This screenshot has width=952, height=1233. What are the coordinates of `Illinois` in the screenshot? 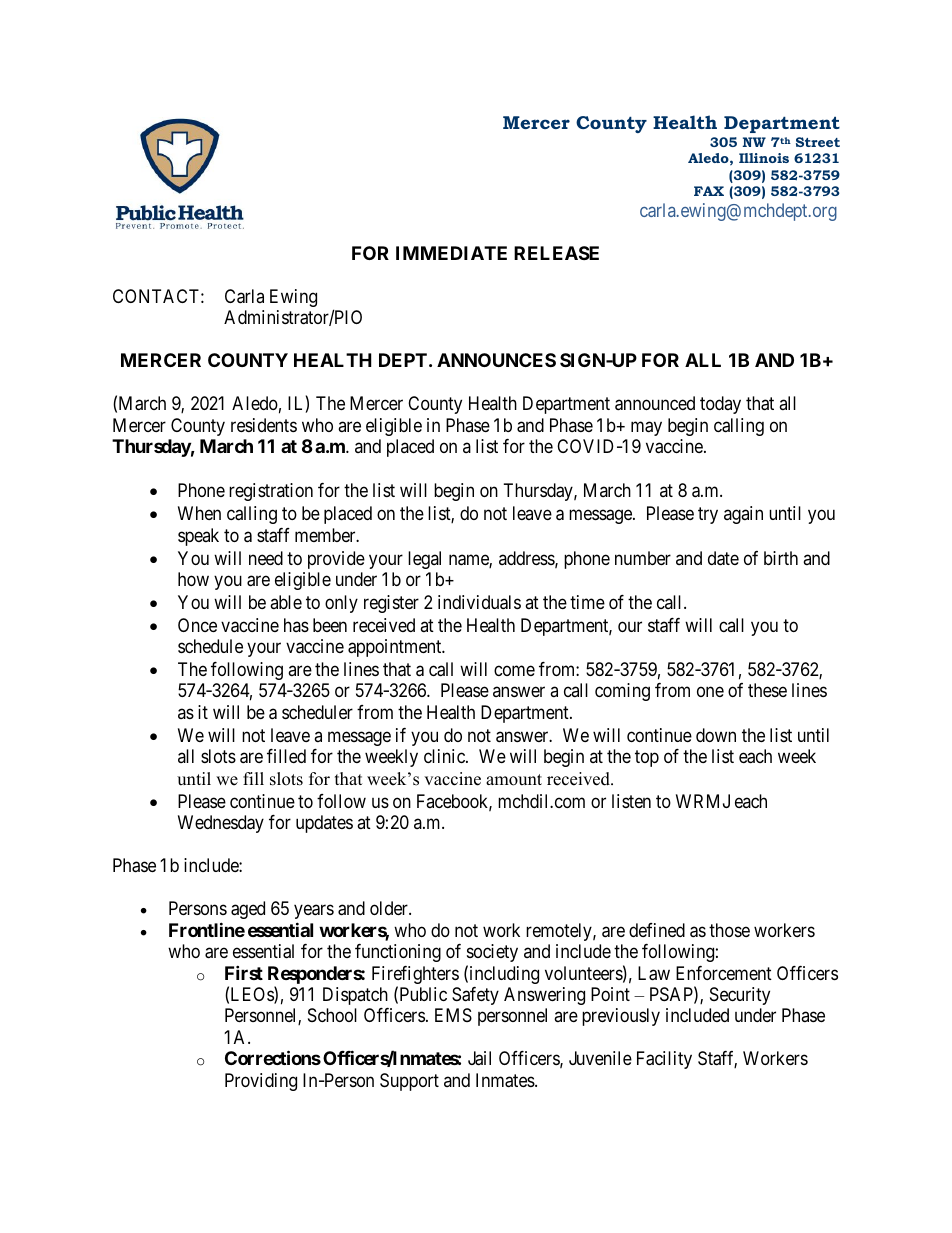 It's located at (764, 158).
